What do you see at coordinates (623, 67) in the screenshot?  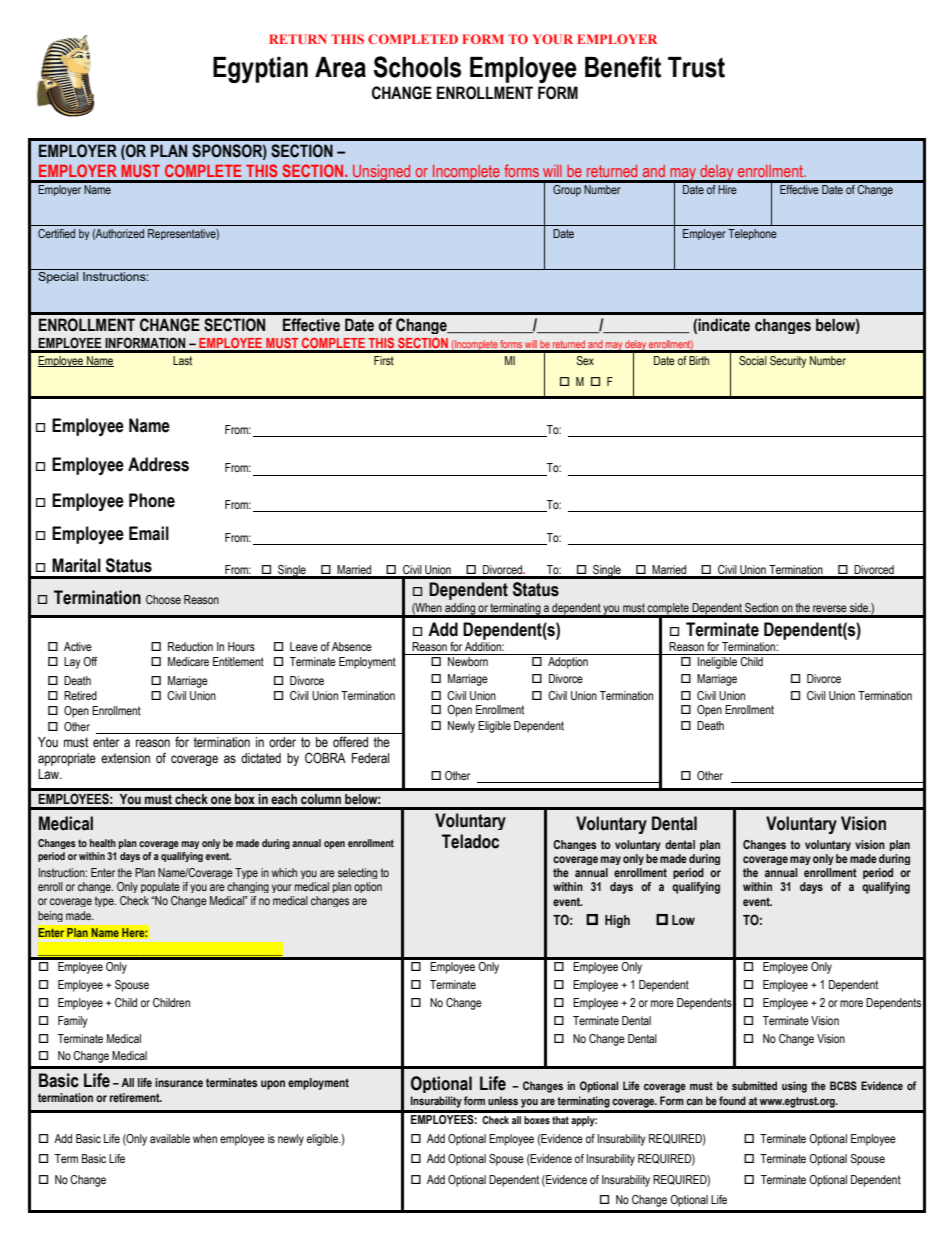 I see `Benefit` at bounding box center [623, 67].
